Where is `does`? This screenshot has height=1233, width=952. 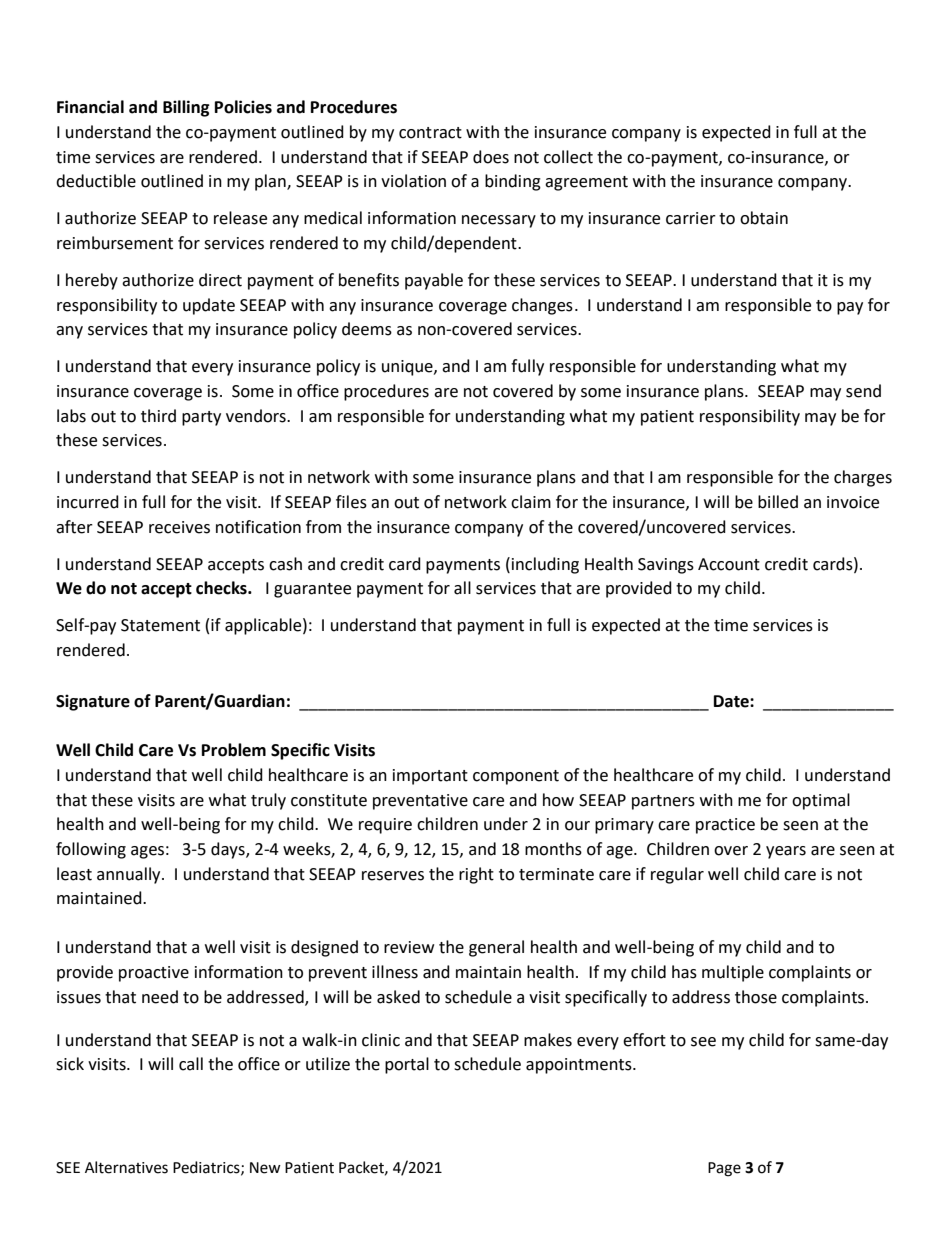
does is located at coordinates (491, 157).
